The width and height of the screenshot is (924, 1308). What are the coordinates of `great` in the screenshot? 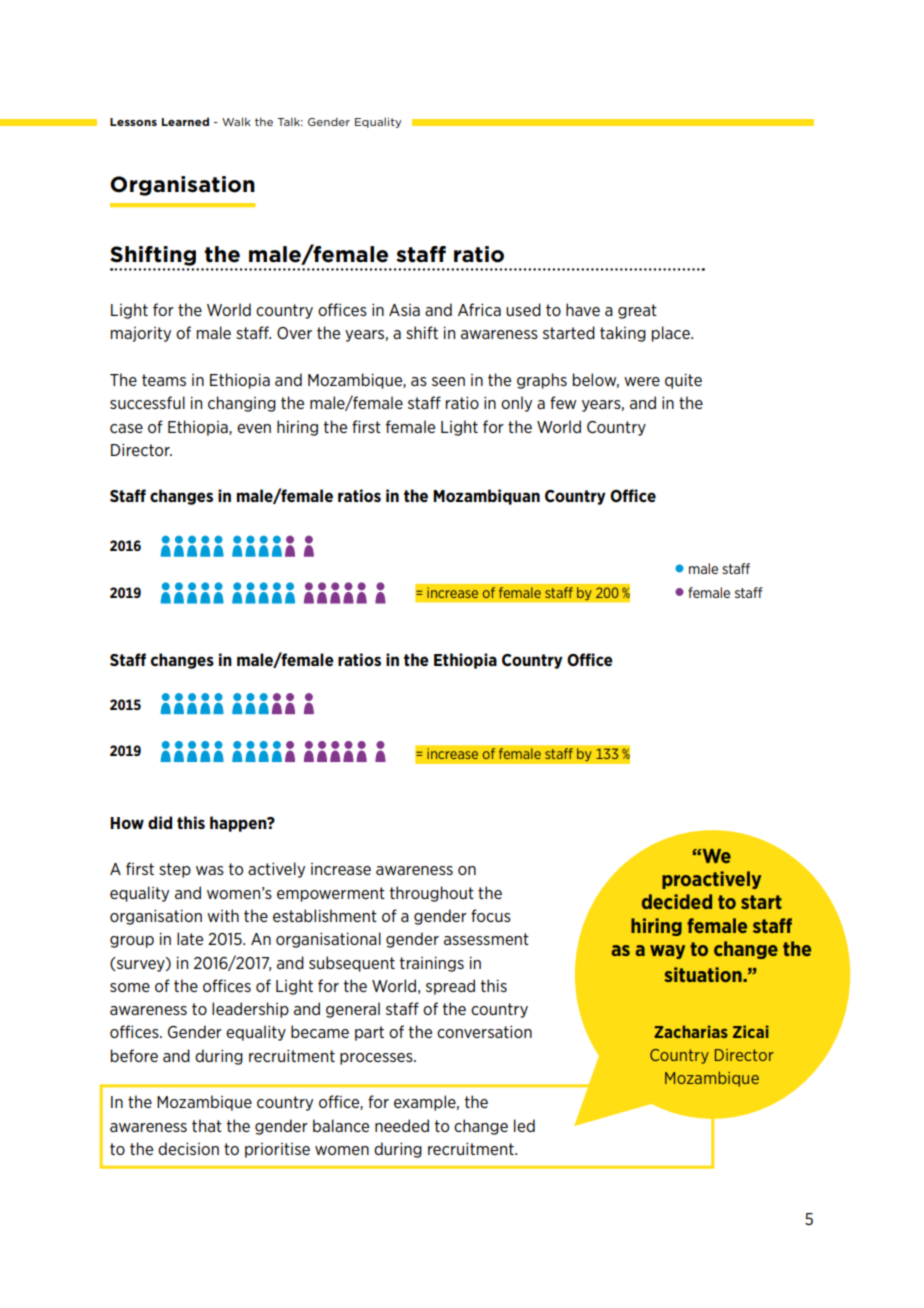 It's located at (637, 311).
